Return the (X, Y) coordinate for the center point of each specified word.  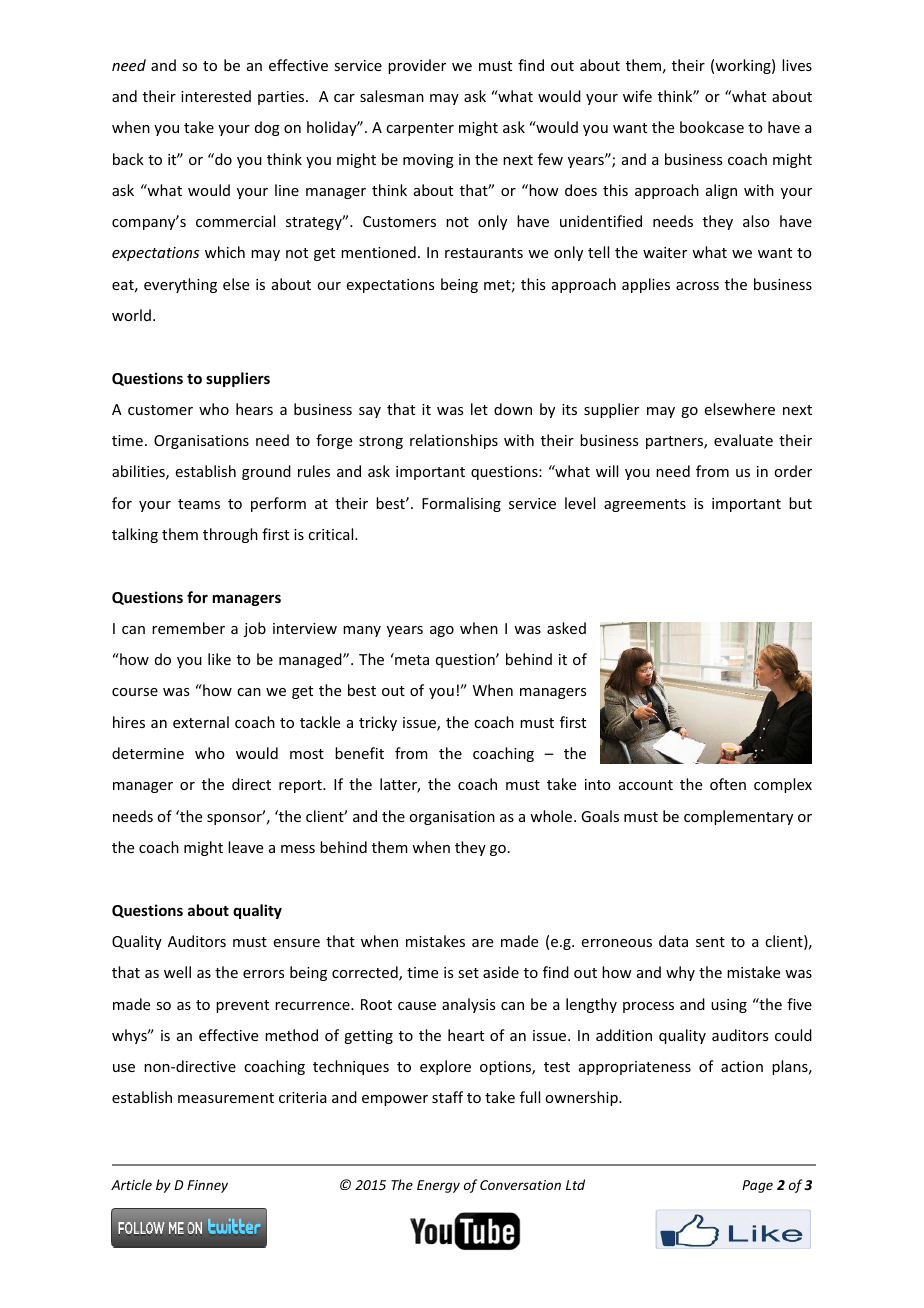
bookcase (712, 127)
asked (566, 628)
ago (442, 631)
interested (216, 96)
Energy (438, 1186)
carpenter (420, 129)
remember (188, 628)
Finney (207, 1186)
